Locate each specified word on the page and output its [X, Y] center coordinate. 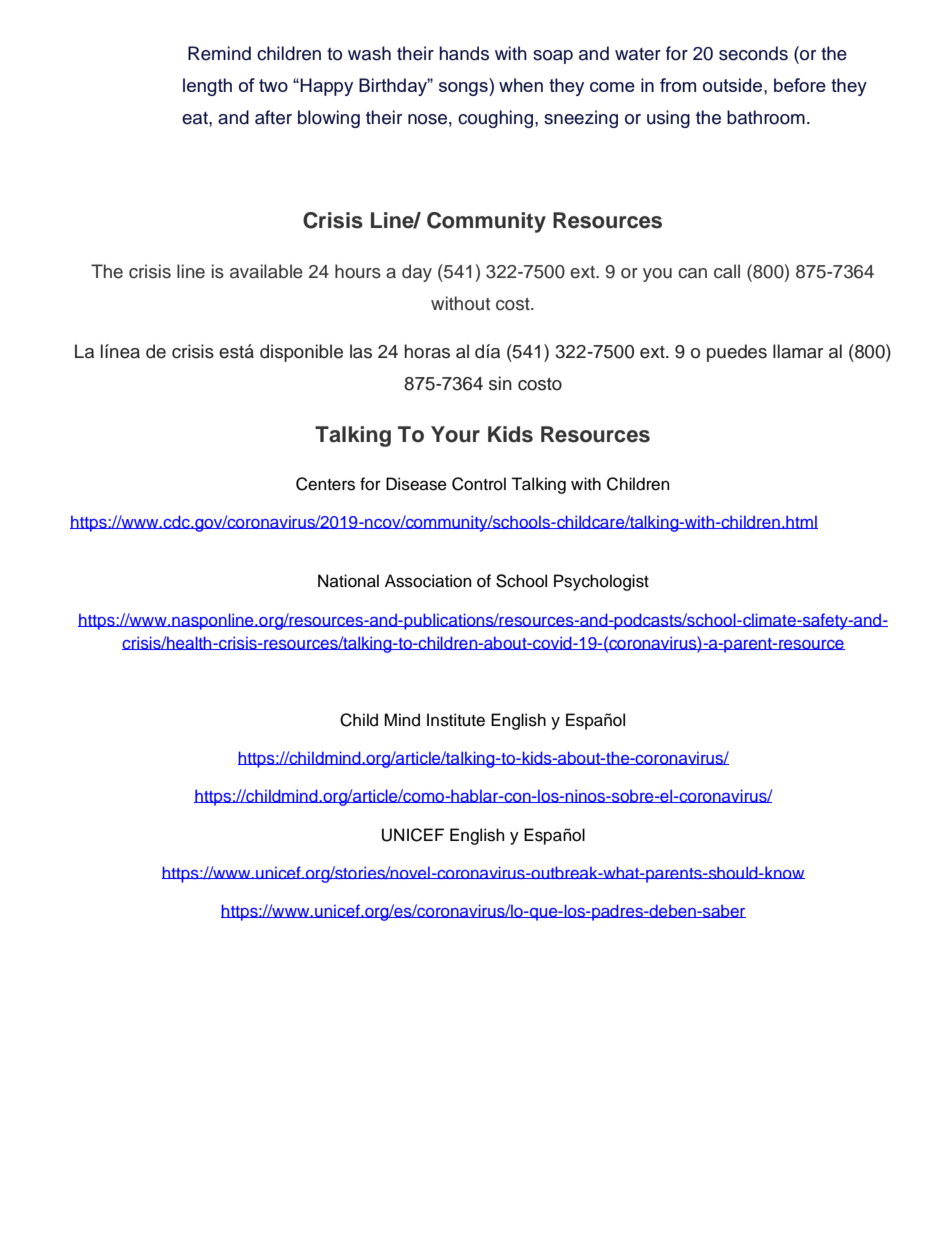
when [521, 85]
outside [734, 85]
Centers [325, 484]
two [273, 85]
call [727, 271]
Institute [456, 720]
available [266, 271]
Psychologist [601, 582]
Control [479, 484]
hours [358, 271]
